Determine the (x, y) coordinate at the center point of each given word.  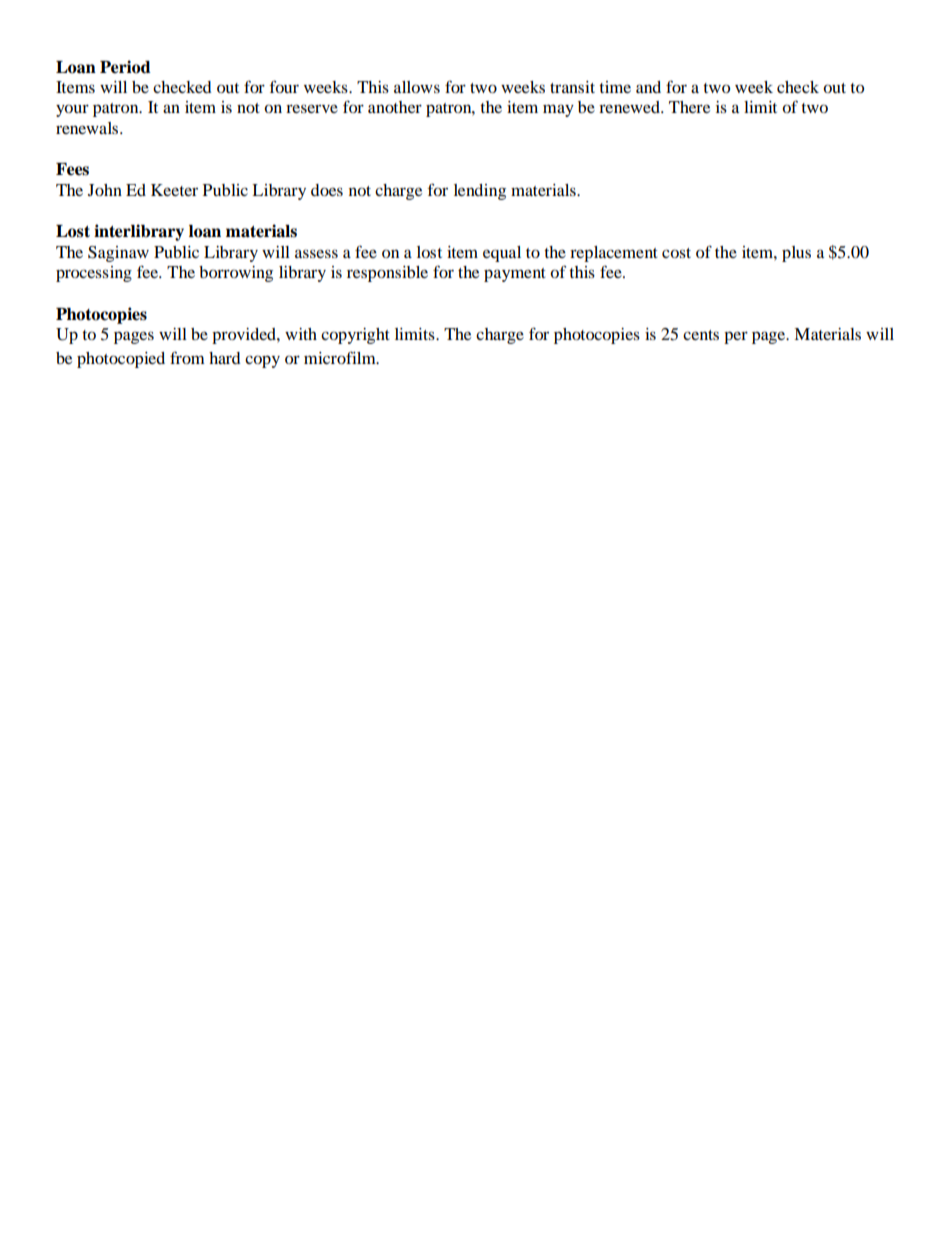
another (395, 107)
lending (480, 192)
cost (676, 253)
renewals (88, 128)
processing (94, 274)
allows (417, 87)
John (105, 190)
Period (125, 67)
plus (796, 254)
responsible (387, 274)
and (648, 87)
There (689, 107)
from (187, 357)
